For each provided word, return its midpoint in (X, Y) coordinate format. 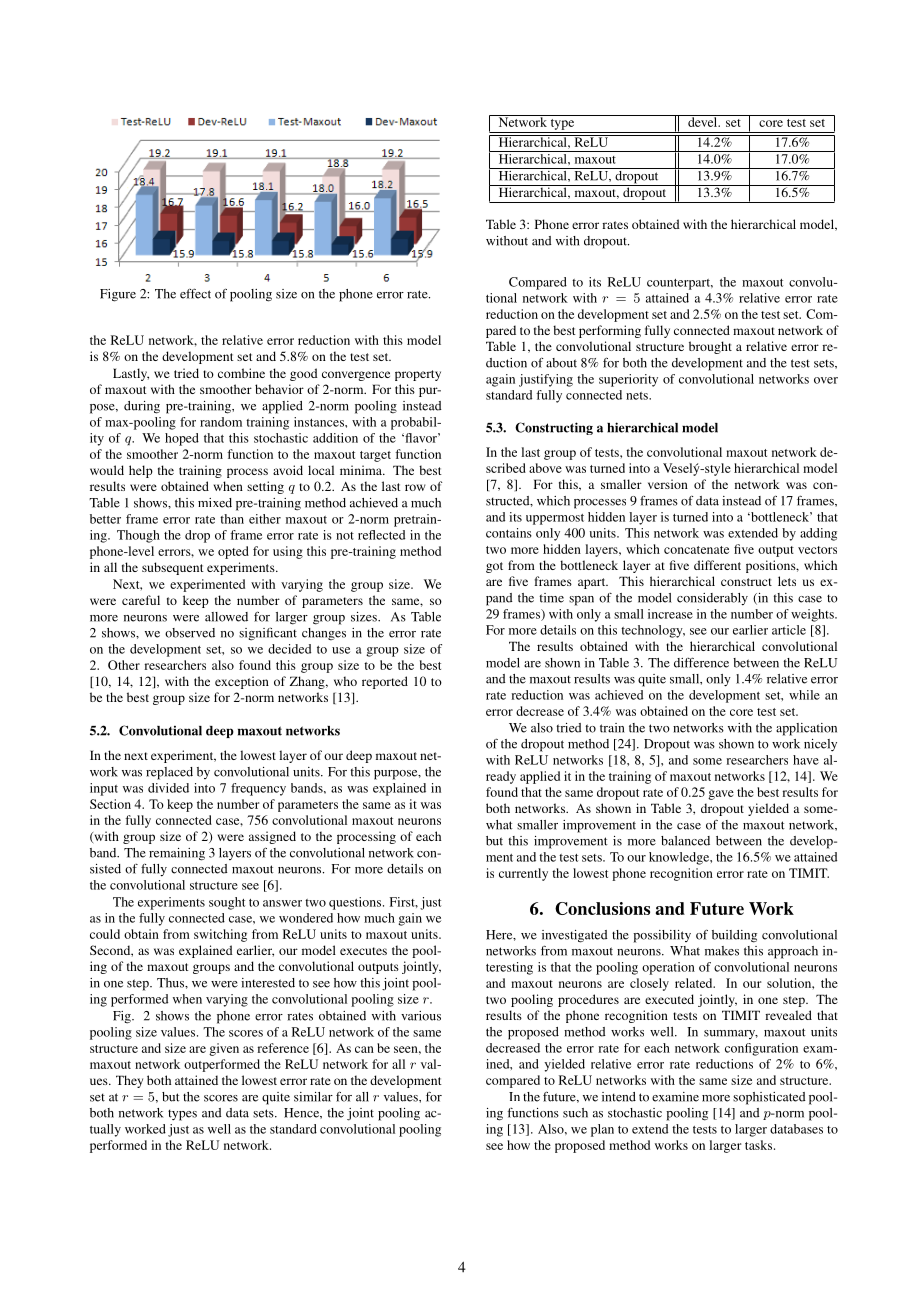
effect (195, 293)
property (418, 375)
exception (242, 682)
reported (385, 682)
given (224, 1049)
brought (710, 347)
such (575, 1113)
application (806, 729)
